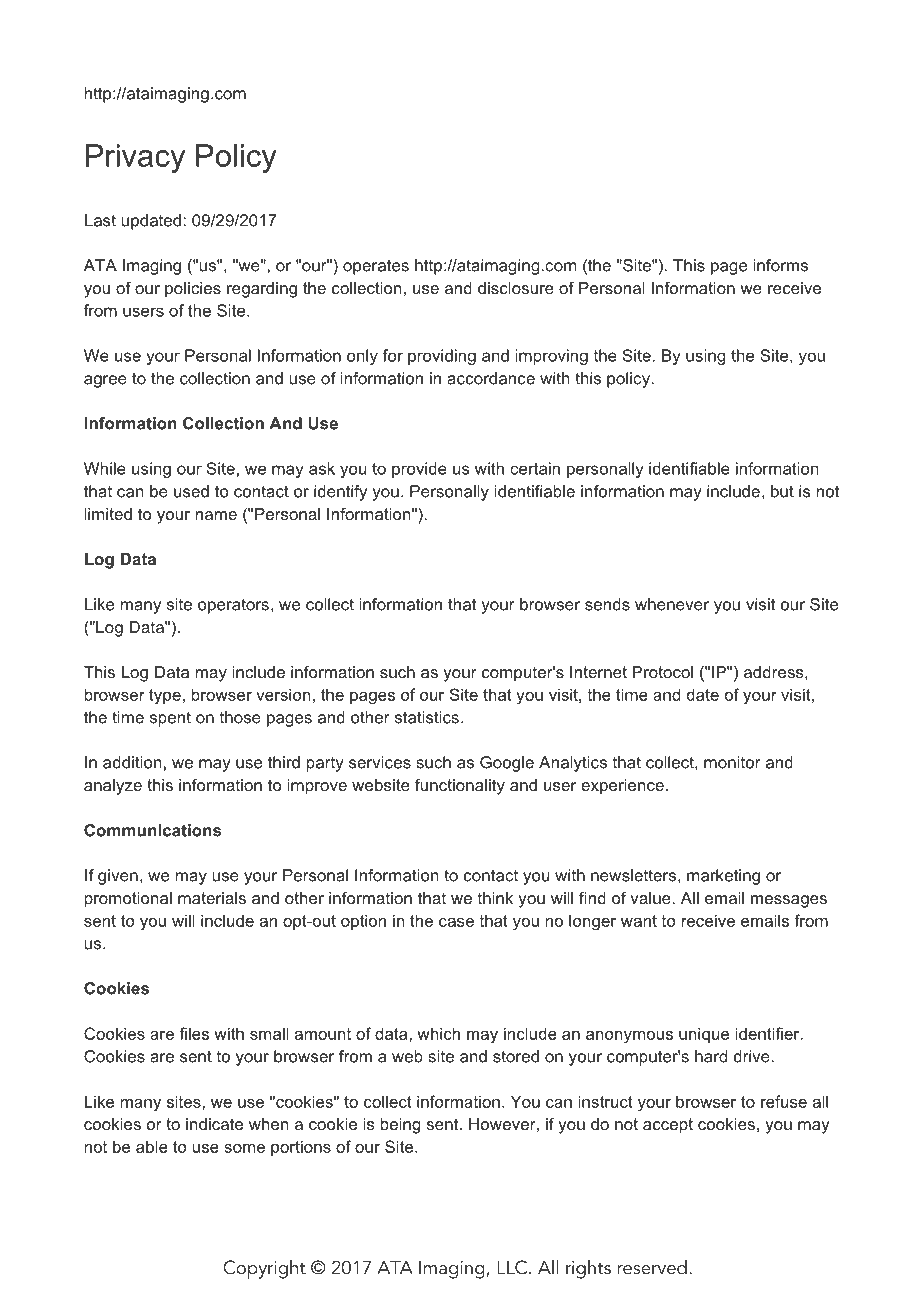 Image resolution: width=924 pixels, height=1308 pixels. Describe the element at coordinates (214, 1124) in the screenshot. I see `indicate` at that location.
